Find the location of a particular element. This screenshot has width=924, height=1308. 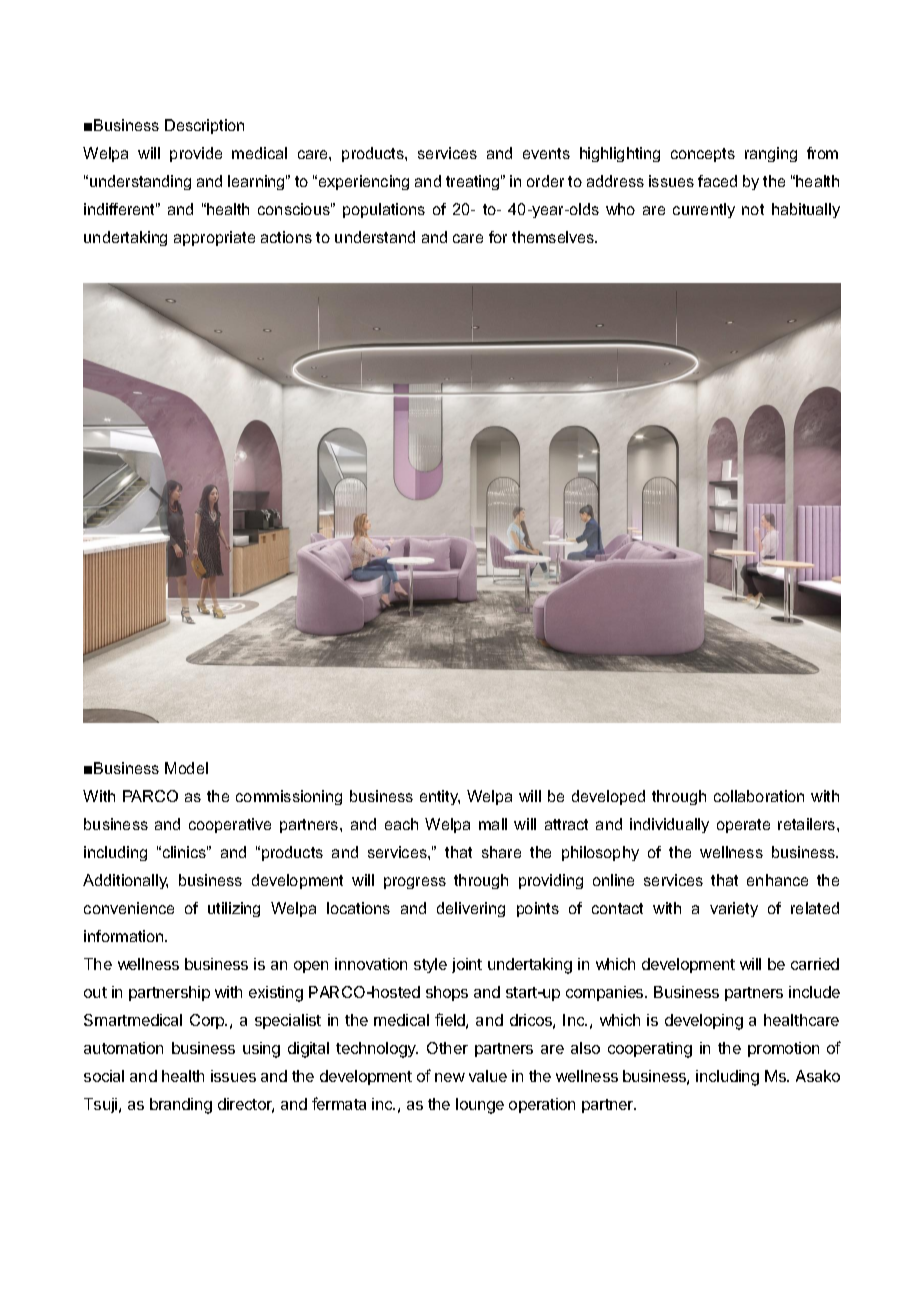

collaboration is located at coordinates (759, 796).
